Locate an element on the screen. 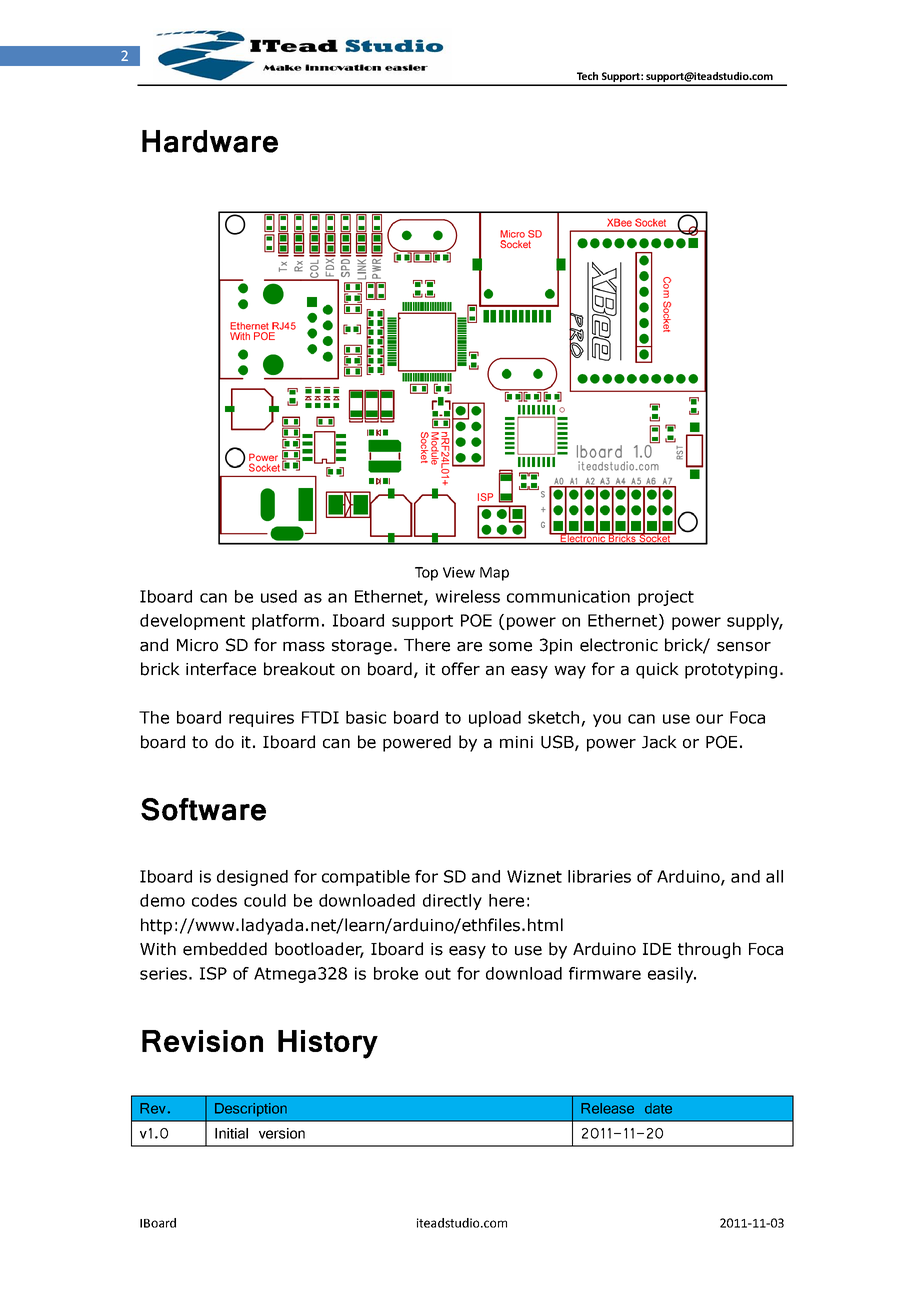 This screenshot has width=924, height=1308. directly is located at coordinates (452, 902).
